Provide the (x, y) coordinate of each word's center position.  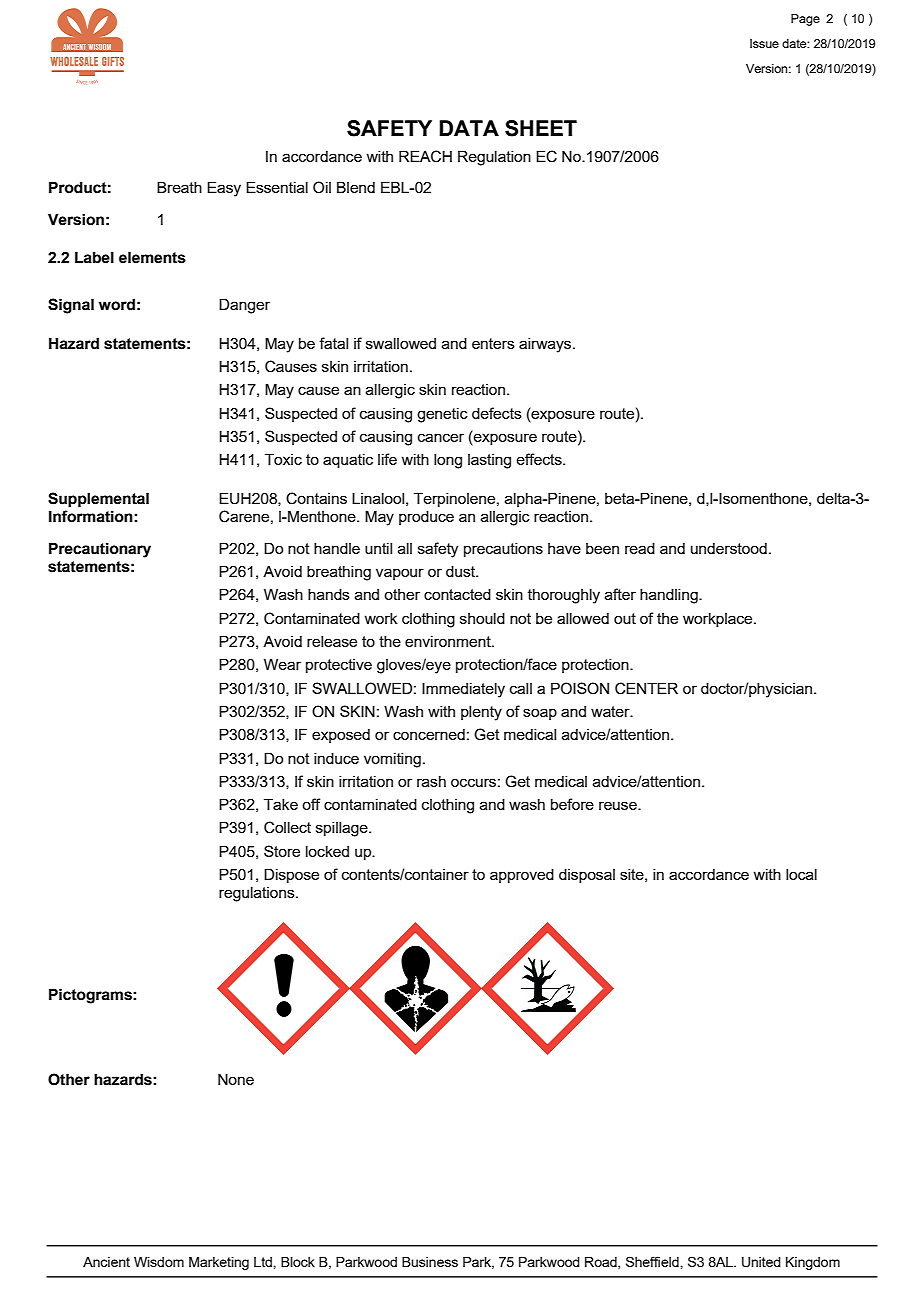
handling (670, 596)
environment (449, 641)
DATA (469, 128)
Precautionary (100, 550)
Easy (224, 189)
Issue (764, 43)
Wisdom (159, 1262)
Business (430, 1262)
